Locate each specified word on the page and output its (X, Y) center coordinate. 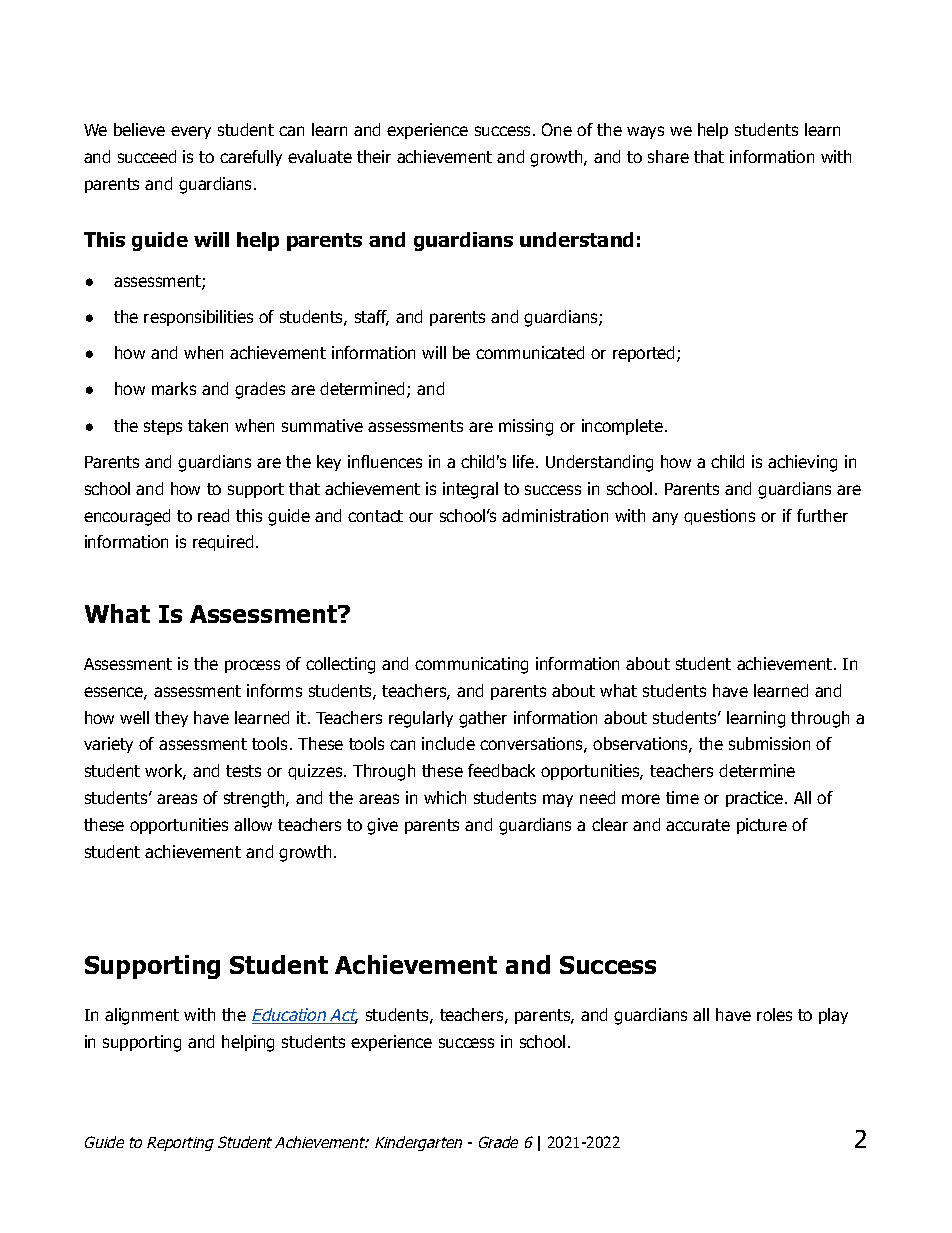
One (557, 129)
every (191, 132)
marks (174, 388)
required (223, 543)
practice (756, 799)
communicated (530, 352)
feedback (501, 770)
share (668, 156)
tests (243, 771)
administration (555, 515)
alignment (142, 1016)
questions (719, 517)
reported (645, 354)
